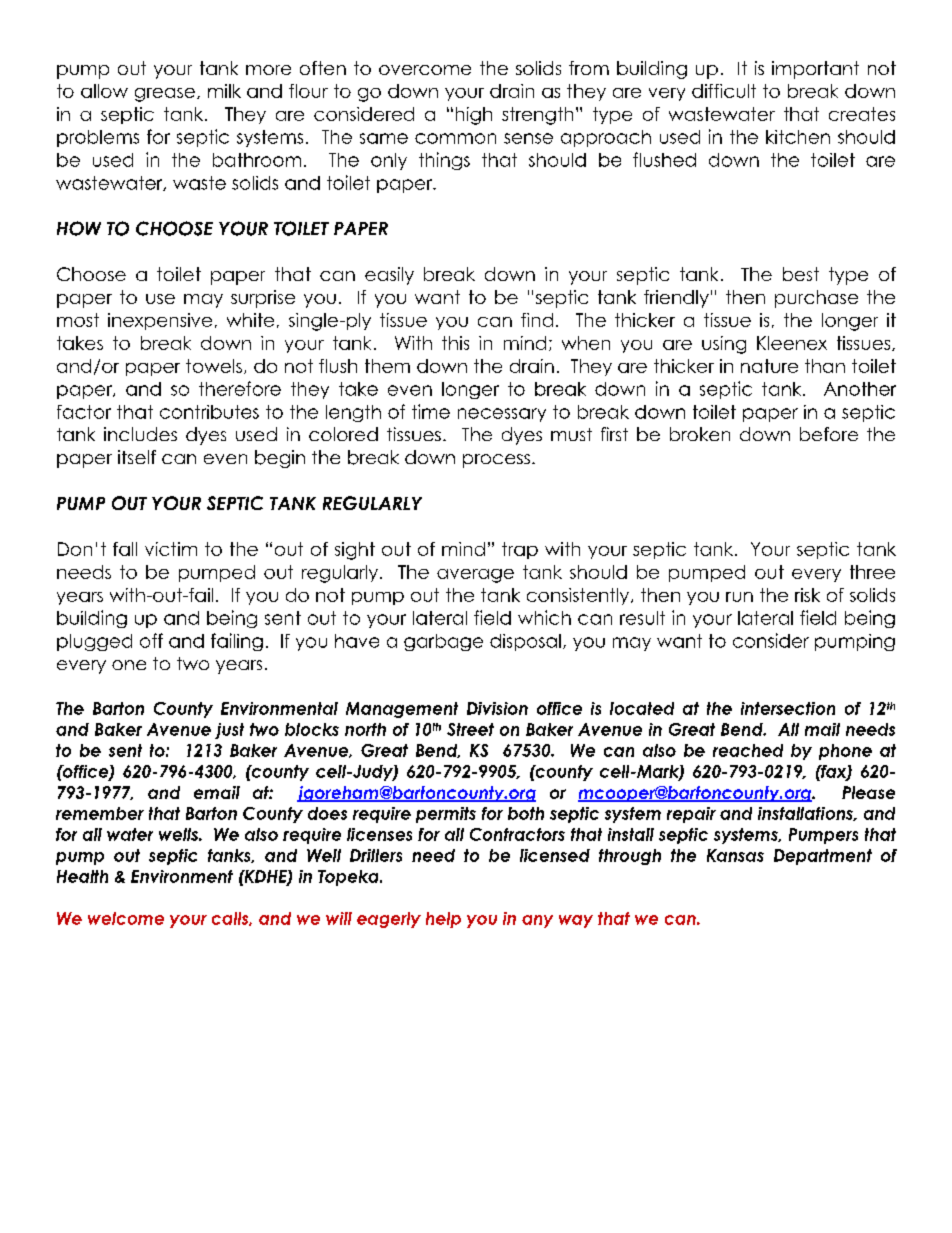 This screenshot has width=952, height=1233. What do you see at coordinates (126, 918) in the screenshot?
I see `welcome` at bounding box center [126, 918].
